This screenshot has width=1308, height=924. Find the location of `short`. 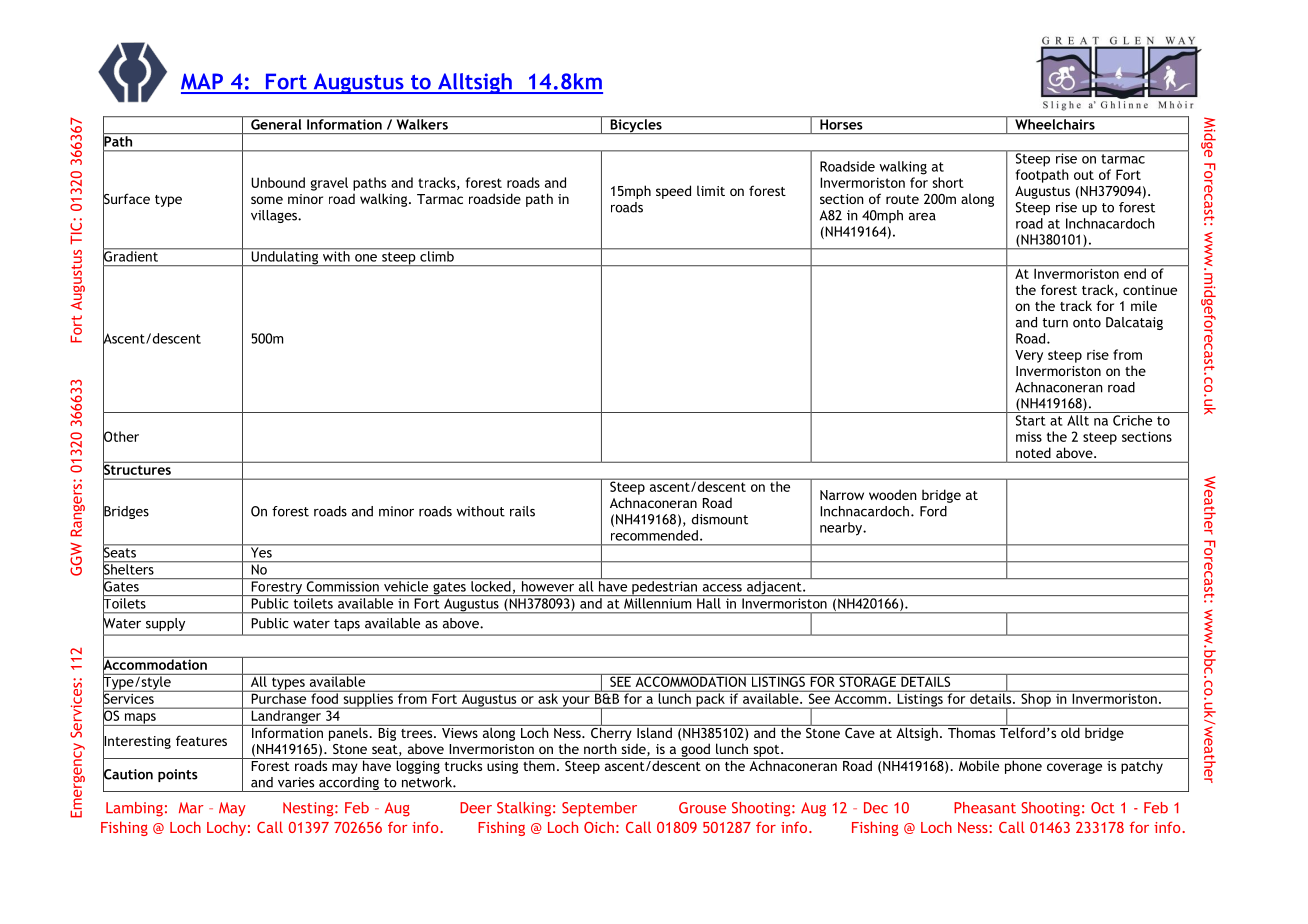

short is located at coordinates (948, 182).
